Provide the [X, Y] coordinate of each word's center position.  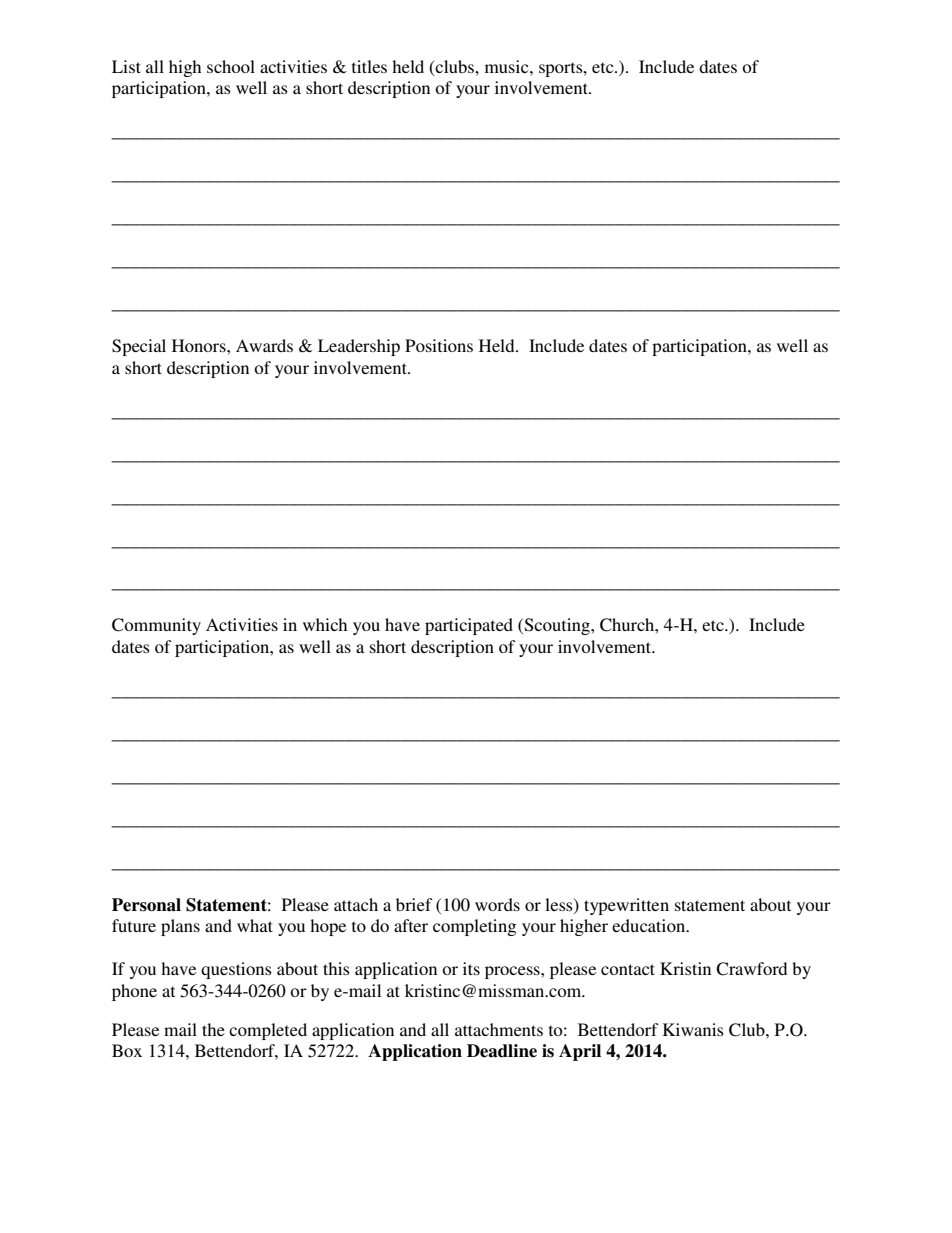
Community [156, 626]
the [213, 1029]
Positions [439, 345]
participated [469, 626]
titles [369, 66]
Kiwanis [693, 1029]
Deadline [502, 1051]
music [508, 66]
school [231, 66]
